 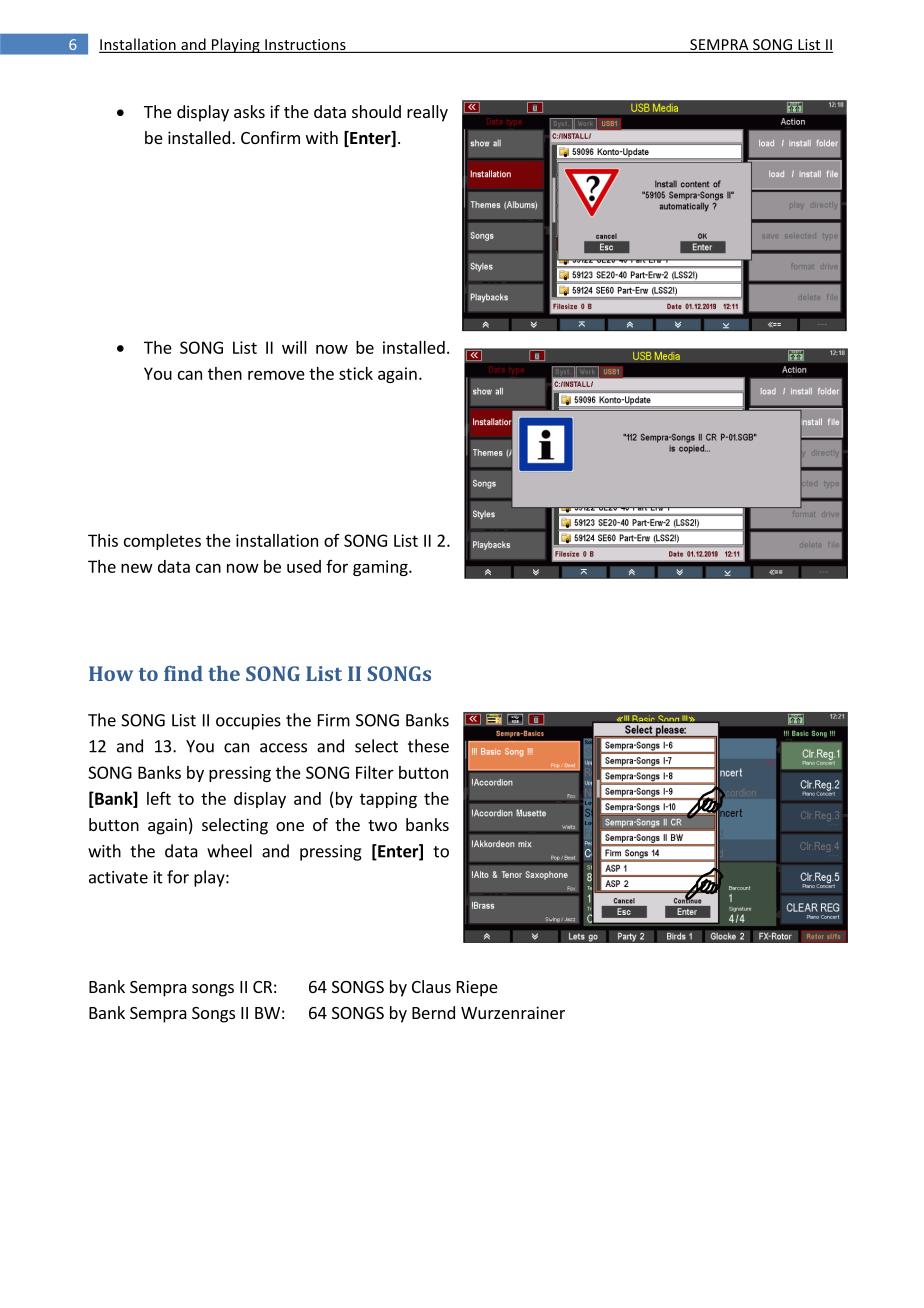 I want to click on asks, so click(x=249, y=111).
